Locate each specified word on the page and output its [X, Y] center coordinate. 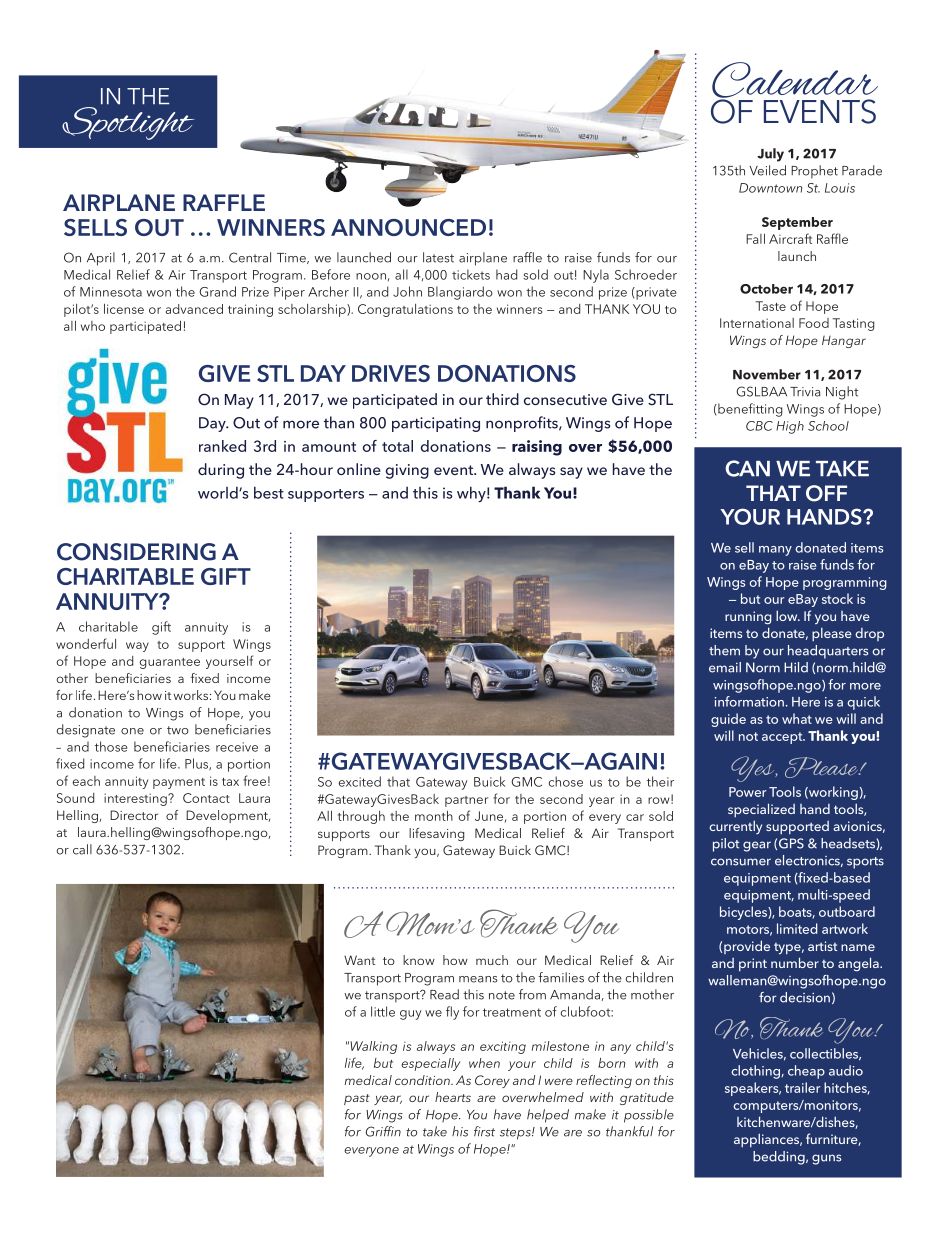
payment [179, 783]
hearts [453, 1097]
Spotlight [128, 123]
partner [466, 801]
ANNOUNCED [408, 227]
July [770, 155]
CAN [747, 468]
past [357, 1099]
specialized [761, 810]
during [221, 471]
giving [407, 471]
